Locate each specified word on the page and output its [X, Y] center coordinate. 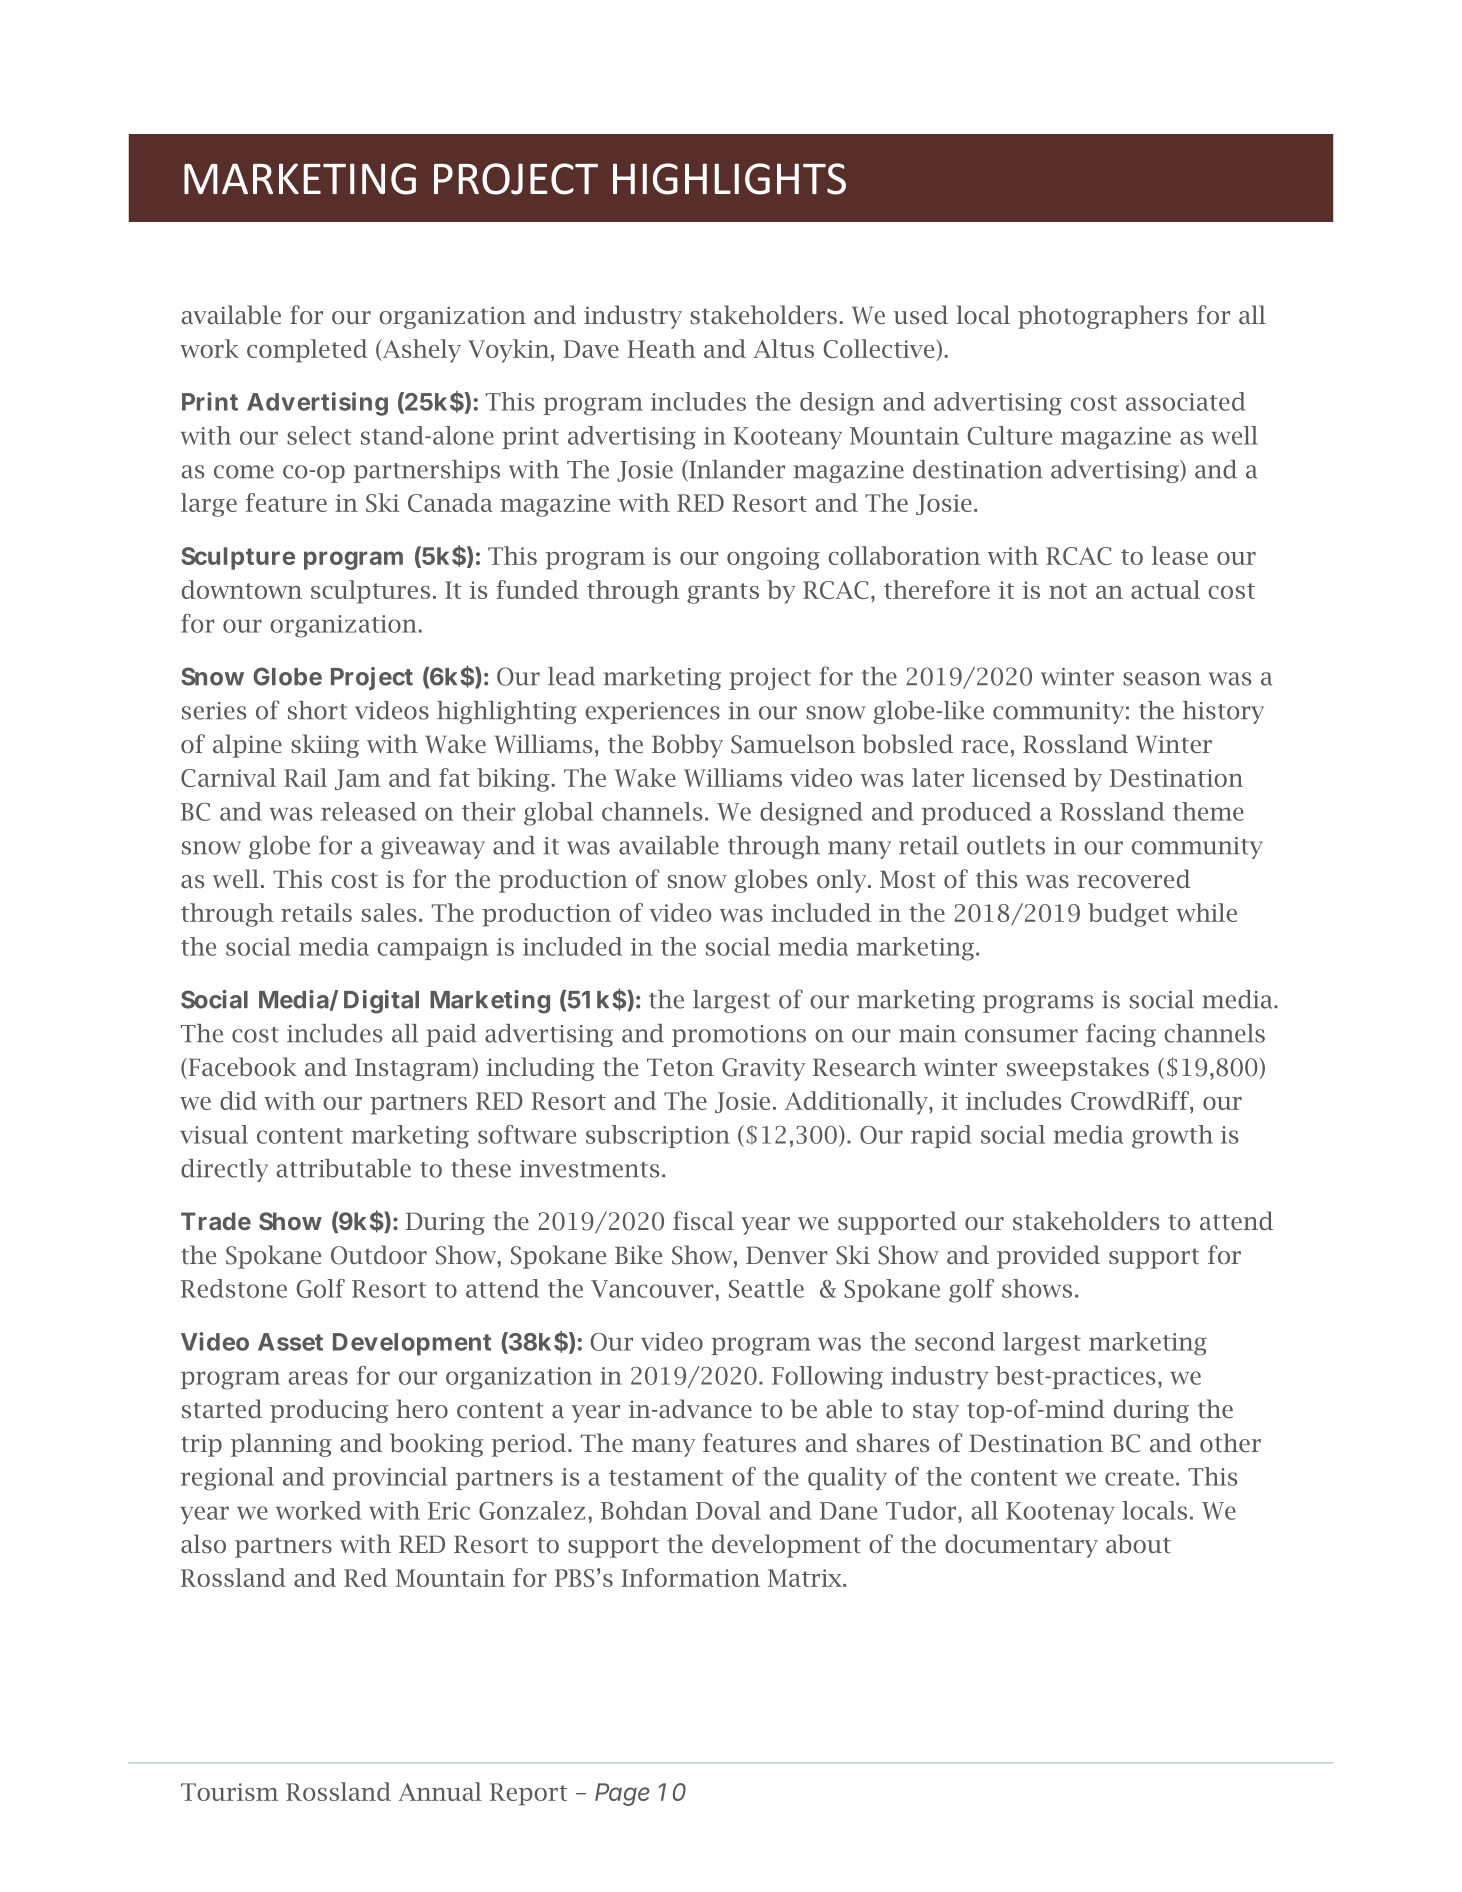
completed [307, 351]
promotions [739, 1036]
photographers [1103, 317]
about [1138, 1543]
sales [389, 912]
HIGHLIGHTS [729, 179]
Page [622, 1794]
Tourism [229, 1792]
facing [1121, 1035]
